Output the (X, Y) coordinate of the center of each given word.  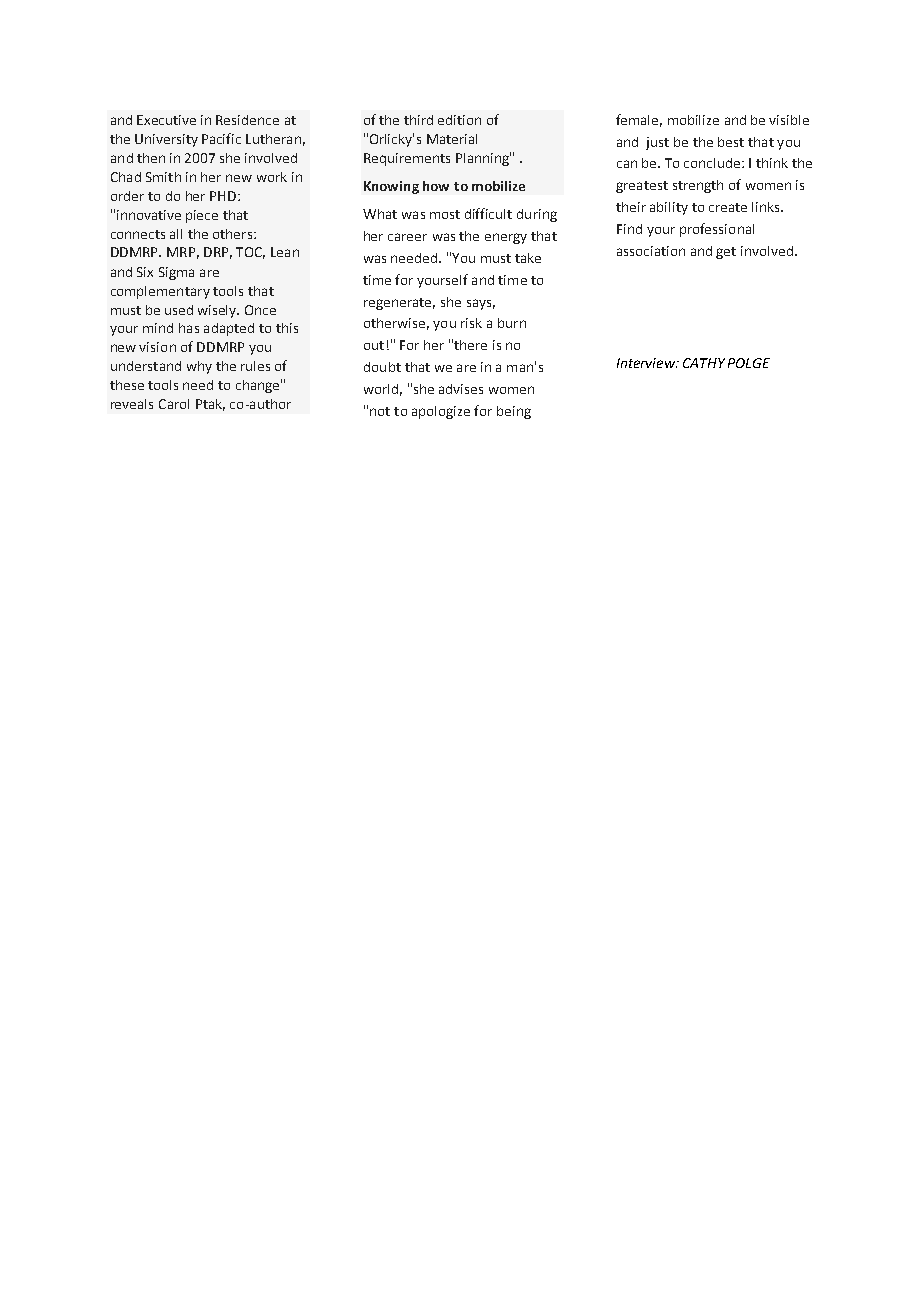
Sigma (176, 273)
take (528, 258)
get (726, 253)
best (731, 142)
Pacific (221, 138)
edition (459, 120)
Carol (174, 404)
